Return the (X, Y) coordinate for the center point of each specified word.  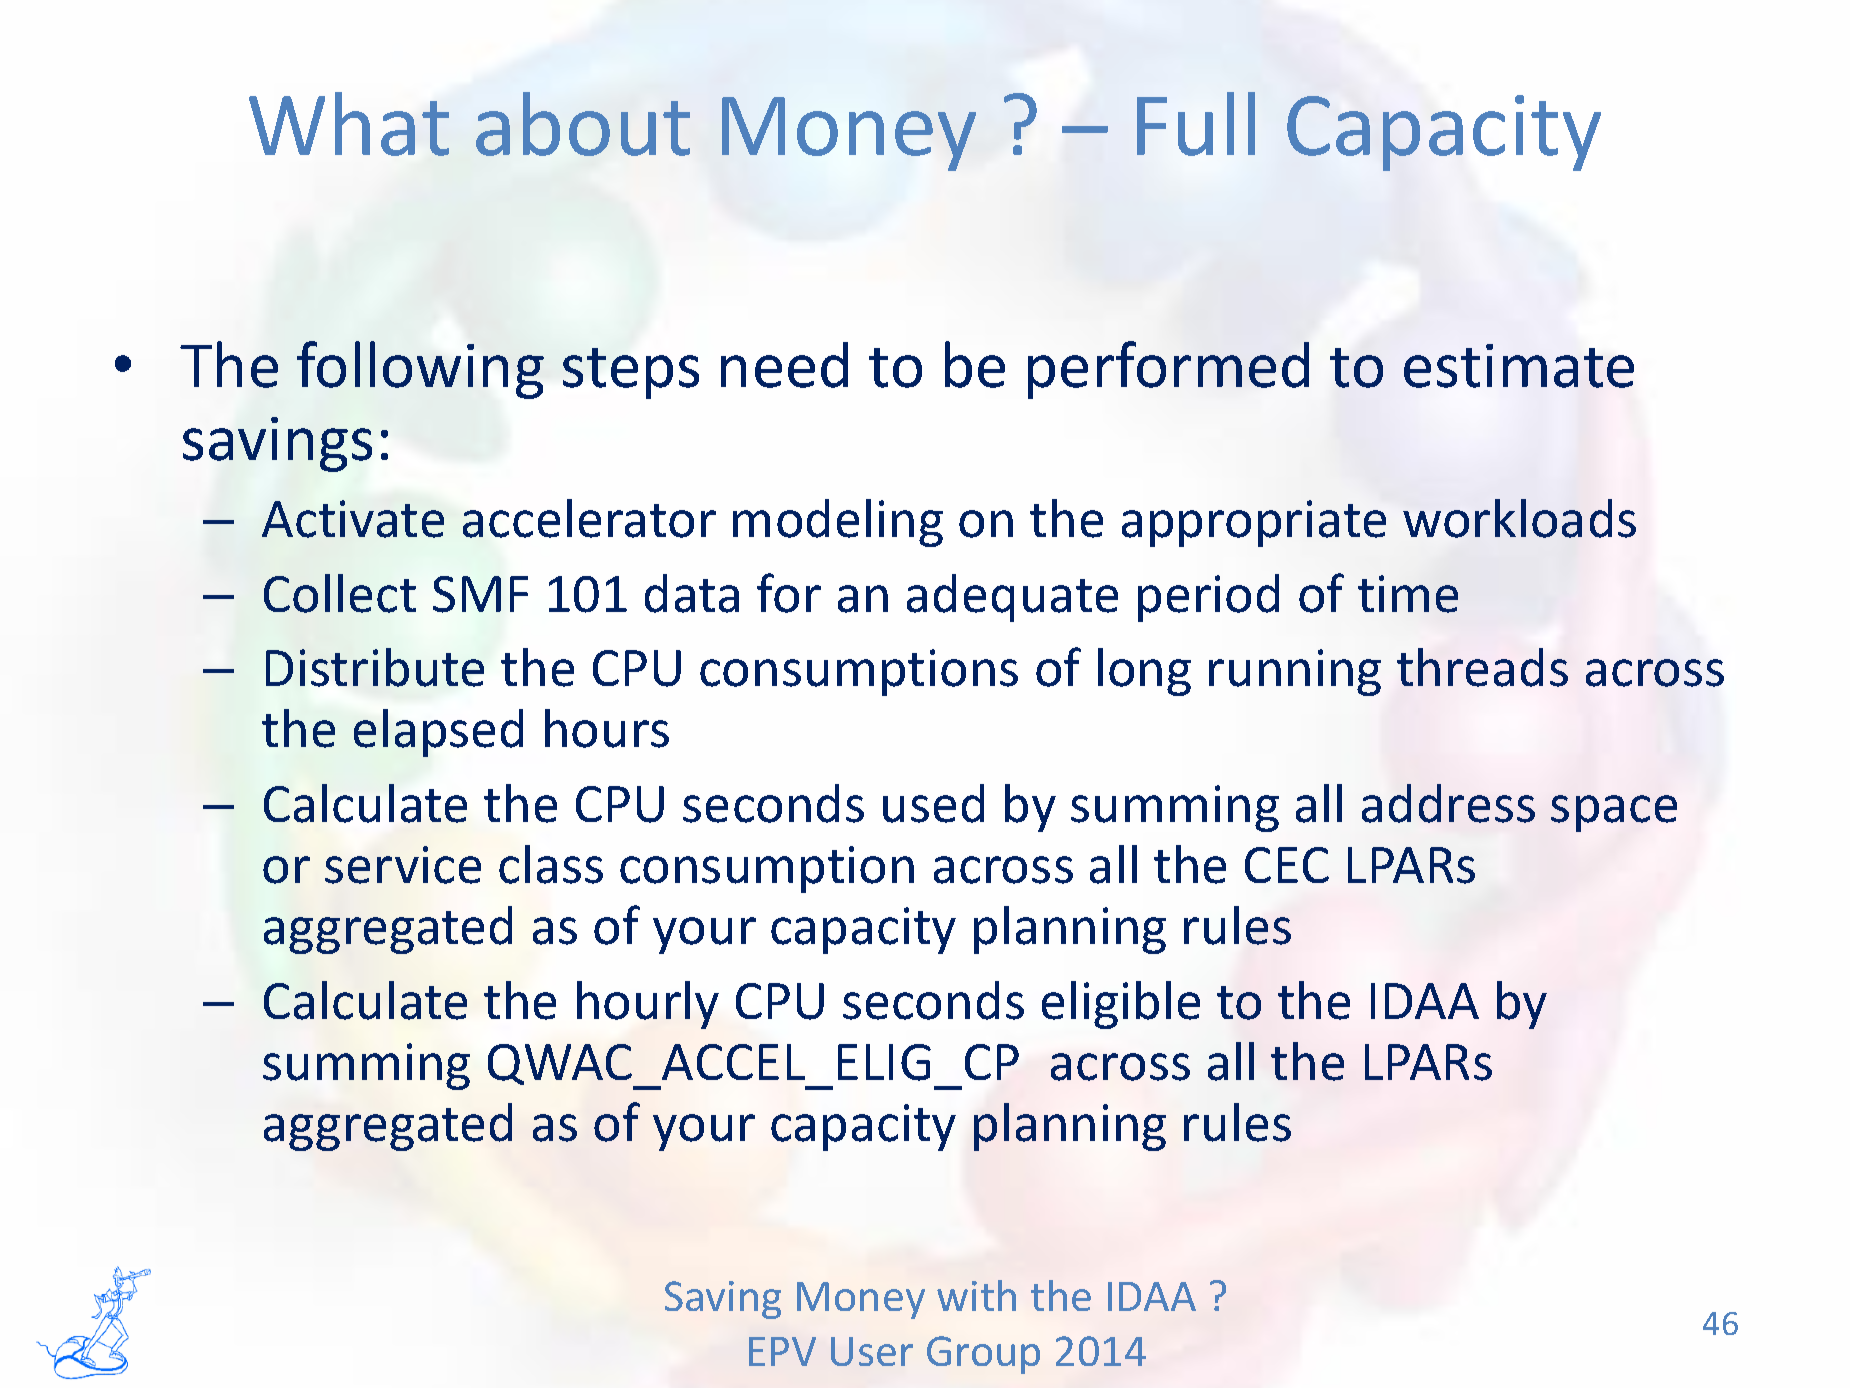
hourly (648, 1005)
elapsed (438, 733)
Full (1196, 124)
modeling (838, 523)
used (933, 803)
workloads (1519, 518)
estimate (1519, 366)
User (872, 1351)
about (583, 124)
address (1448, 803)
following (420, 370)
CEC (1287, 865)
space (1614, 813)
